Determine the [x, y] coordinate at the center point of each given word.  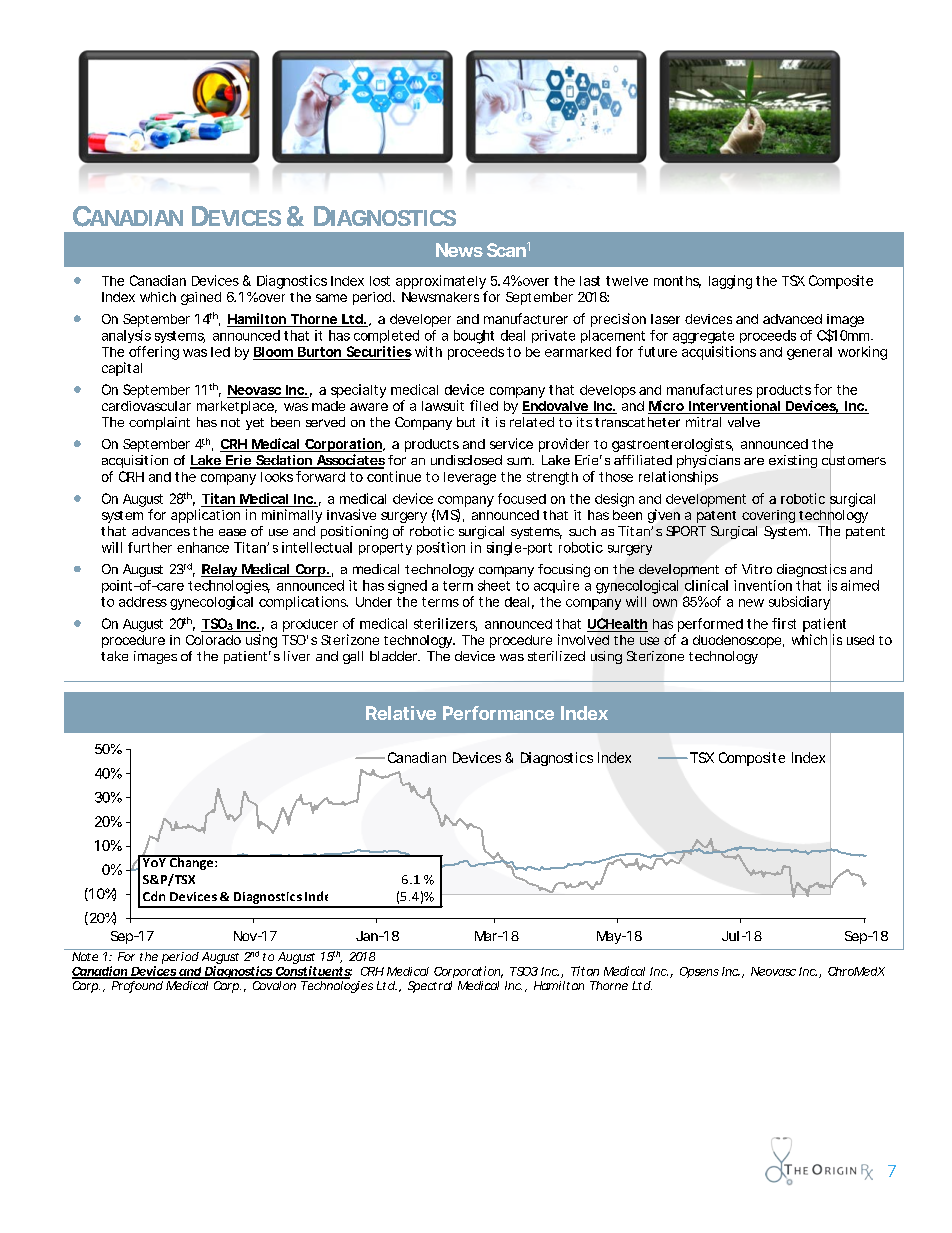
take [114, 656]
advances [161, 531]
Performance [498, 713]
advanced [792, 319]
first [784, 623]
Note [85, 956]
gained [201, 298]
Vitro [757, 569]
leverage [470, 478]
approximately [441, 283]
